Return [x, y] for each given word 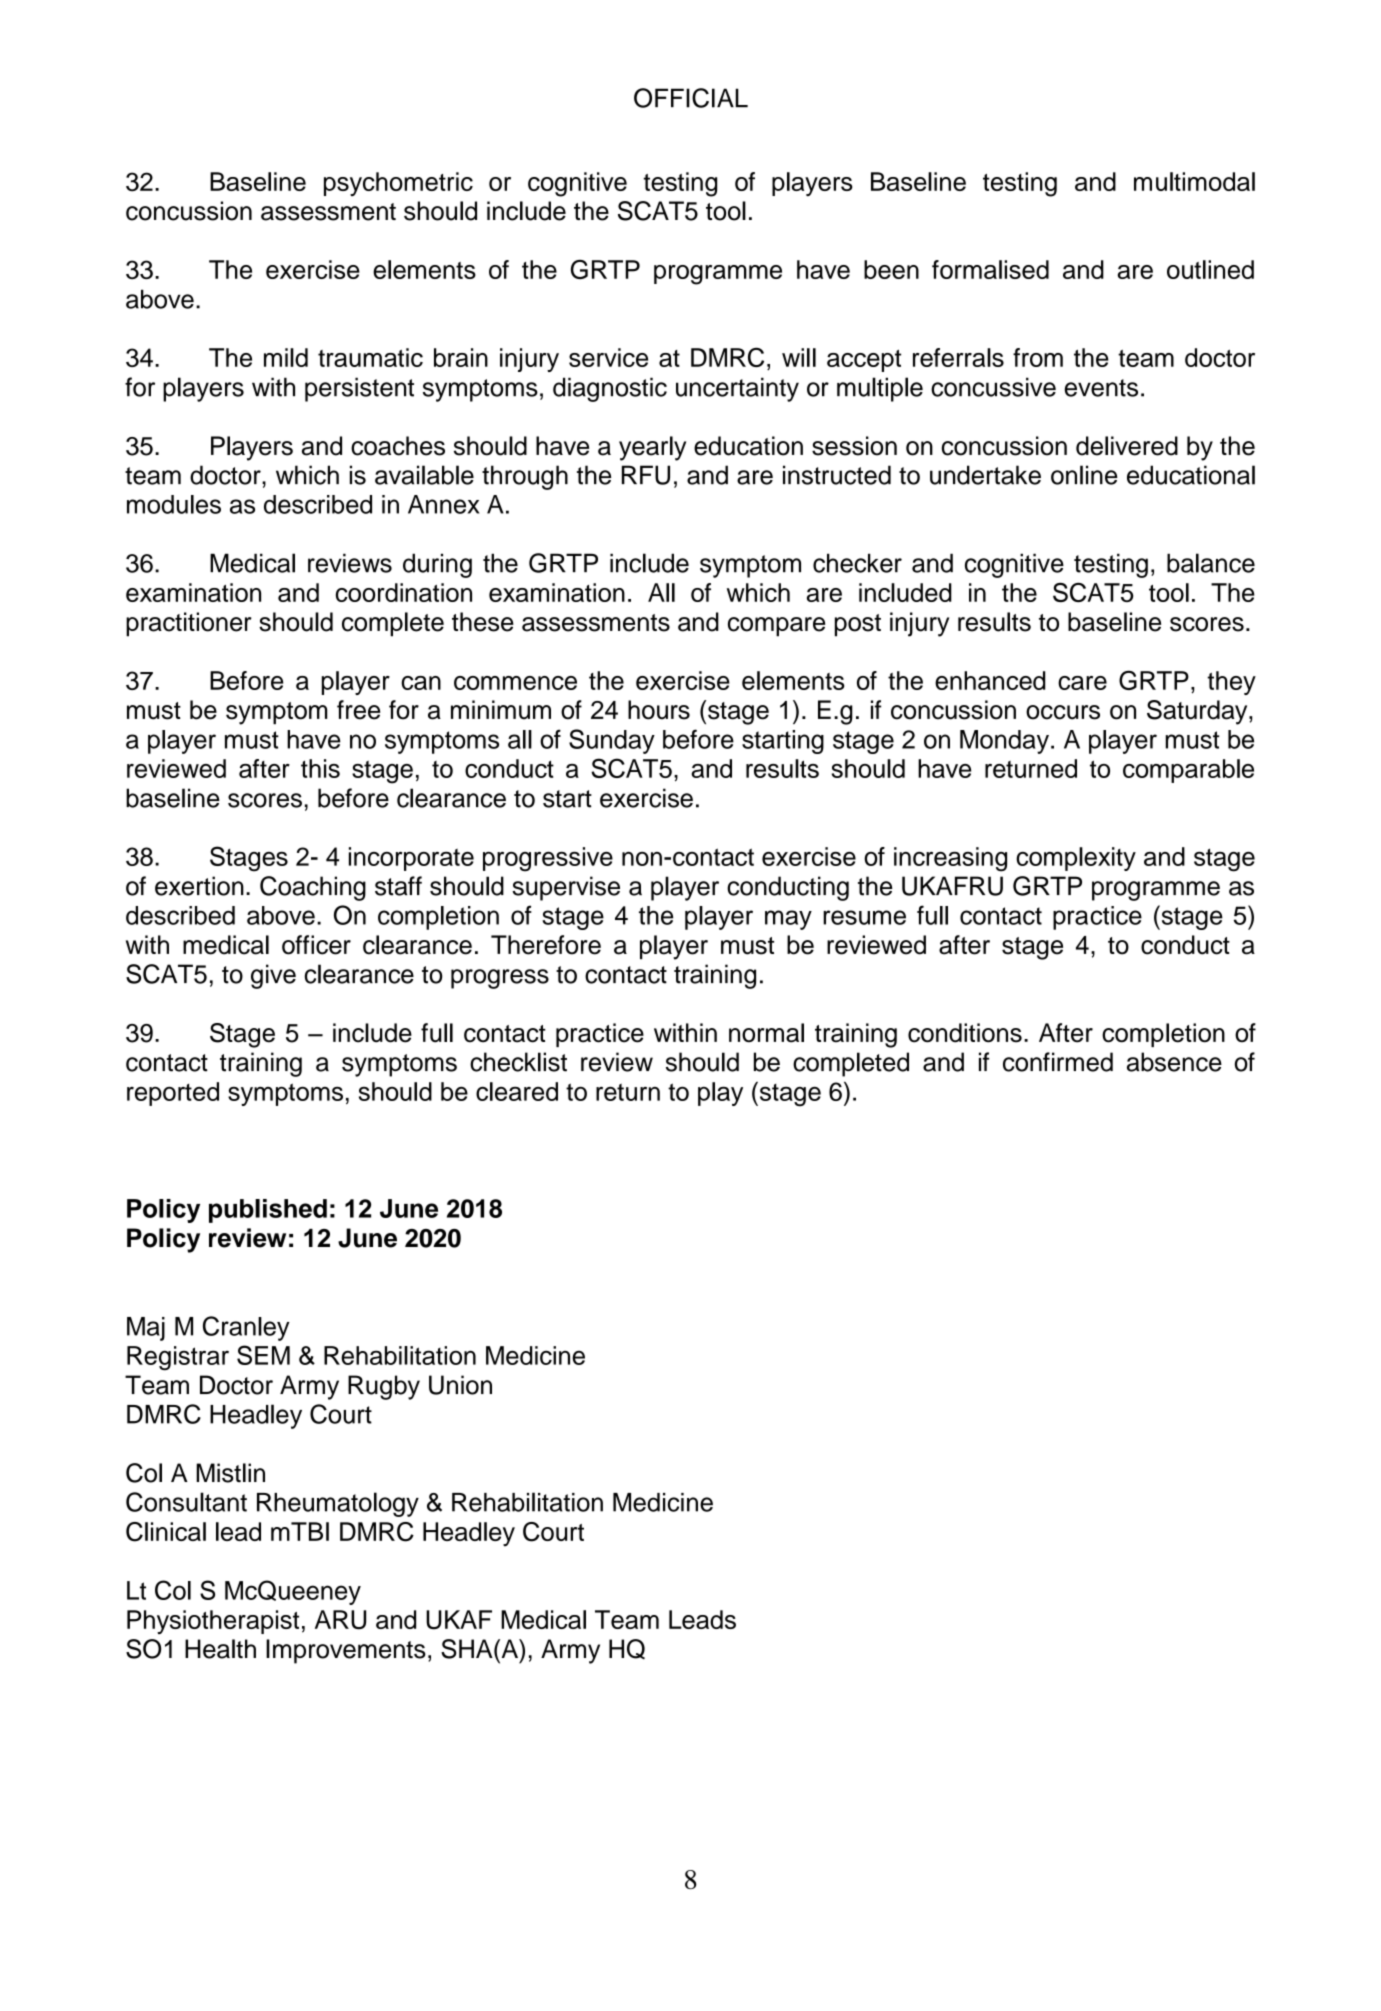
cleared [517, 1091]
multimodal [1194, 181]
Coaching [313, 888]
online [1084, 475]
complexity [1076, 859]
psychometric [398, 184]
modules [174, 504]
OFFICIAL [691, 98]
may [788, 920]
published [268, 1211]
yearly [652, 448]
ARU [340, 1620]
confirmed [1058, 1062]
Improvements [346, 1651]
